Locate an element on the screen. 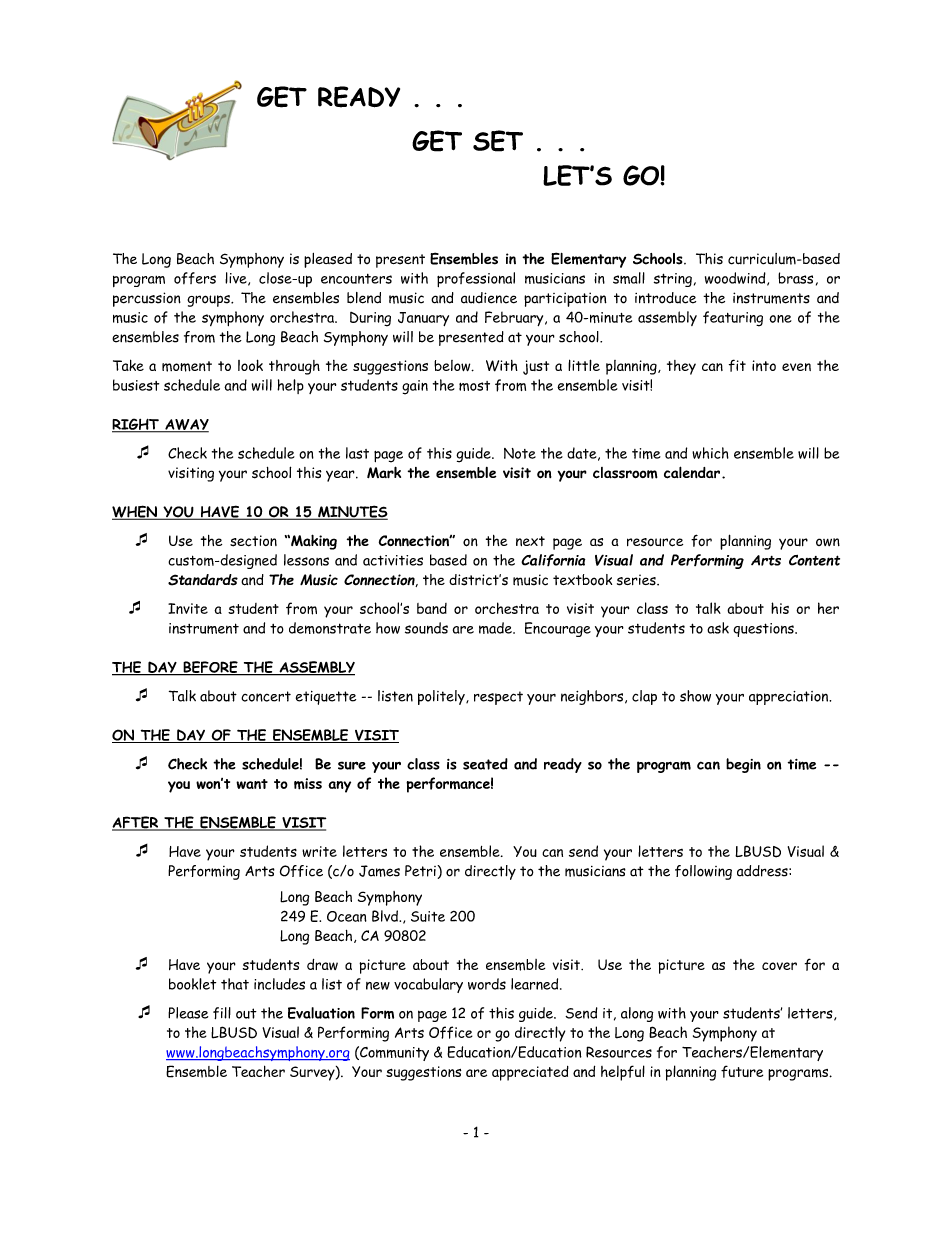 The width and height of the screenshot is (952, 1233). SET is located at coordinates (498, 141).
